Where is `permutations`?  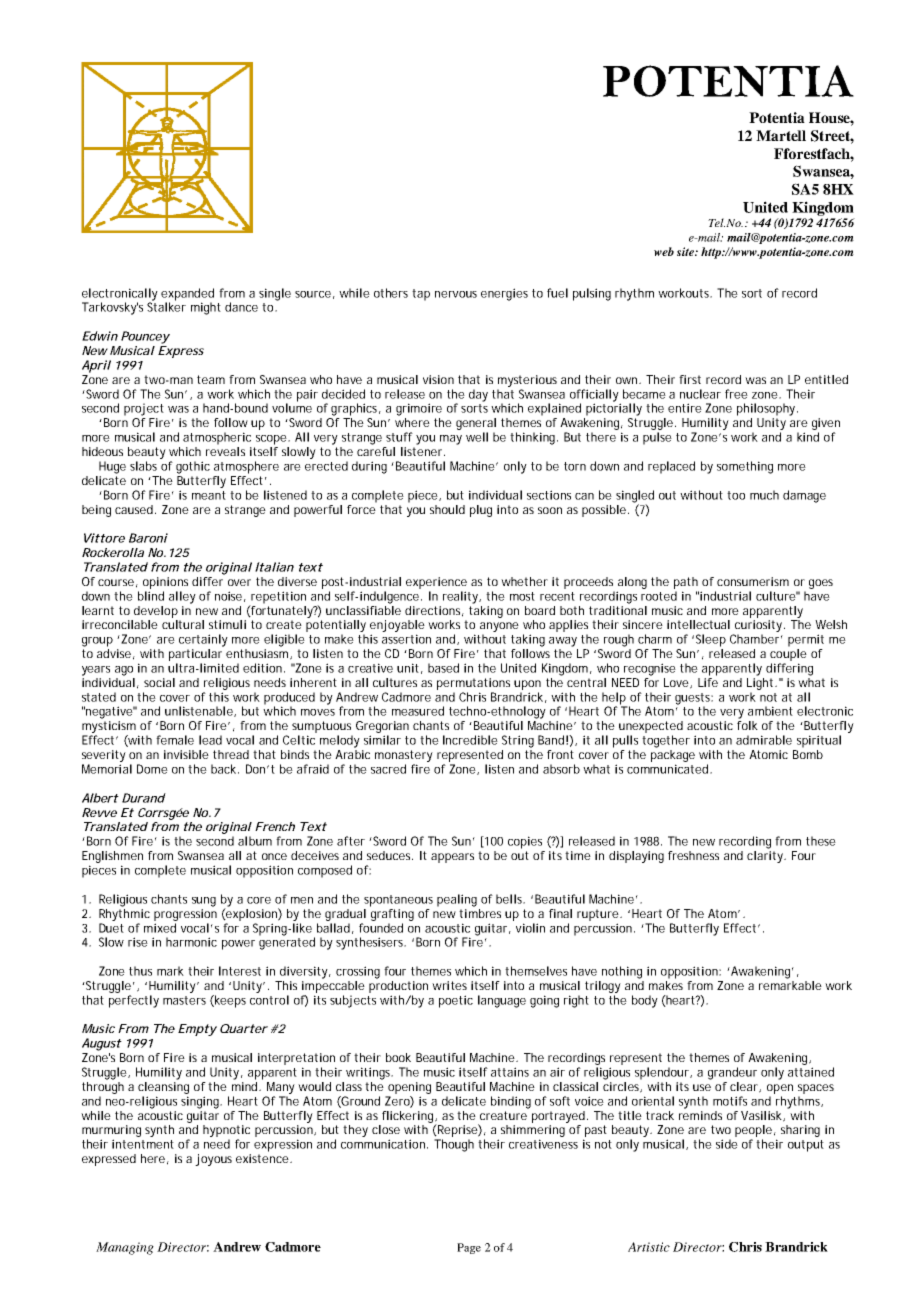 permutations is located at coordinates (473, 684).
